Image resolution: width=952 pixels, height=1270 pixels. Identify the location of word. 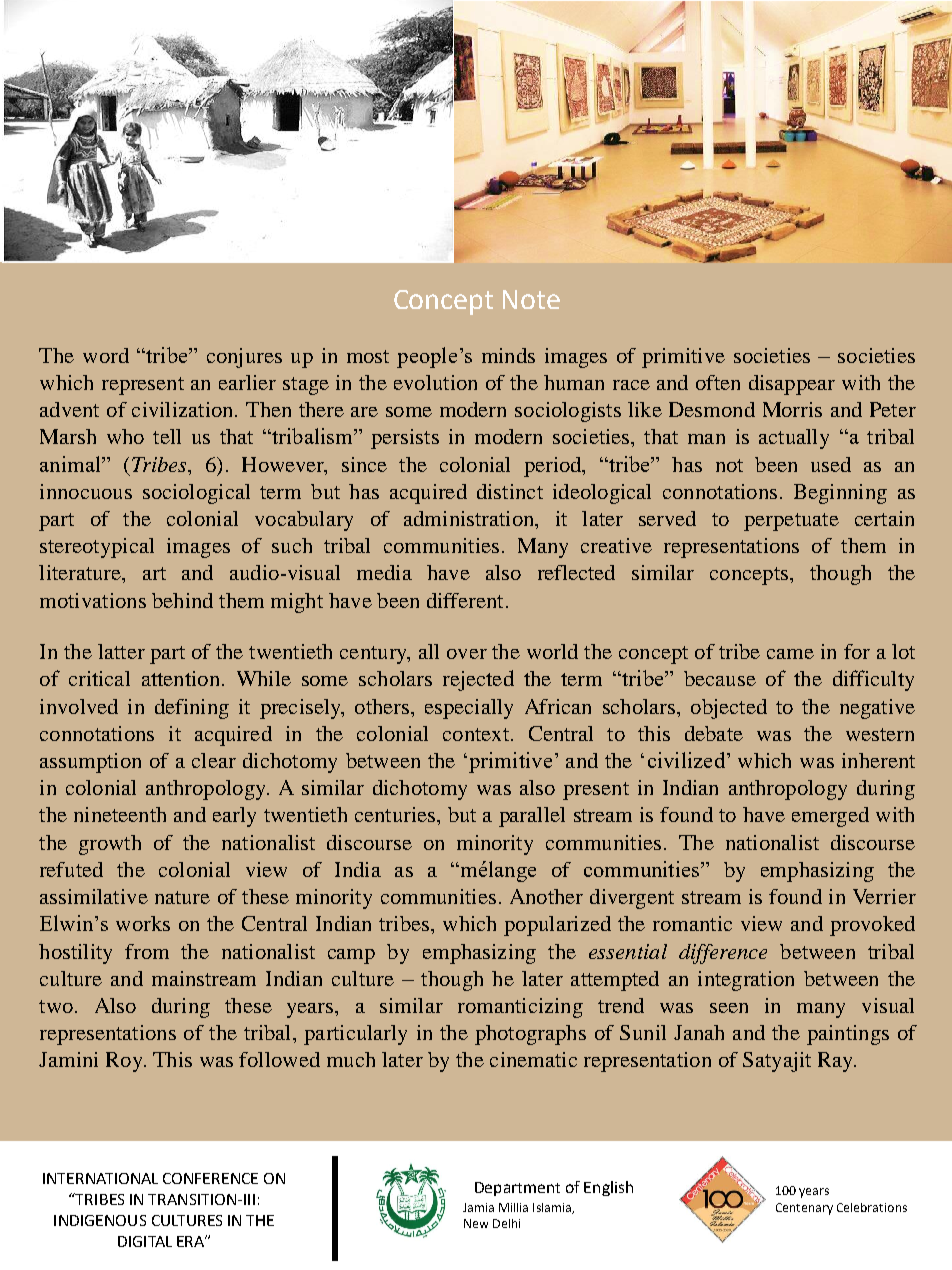
(106, 355).
